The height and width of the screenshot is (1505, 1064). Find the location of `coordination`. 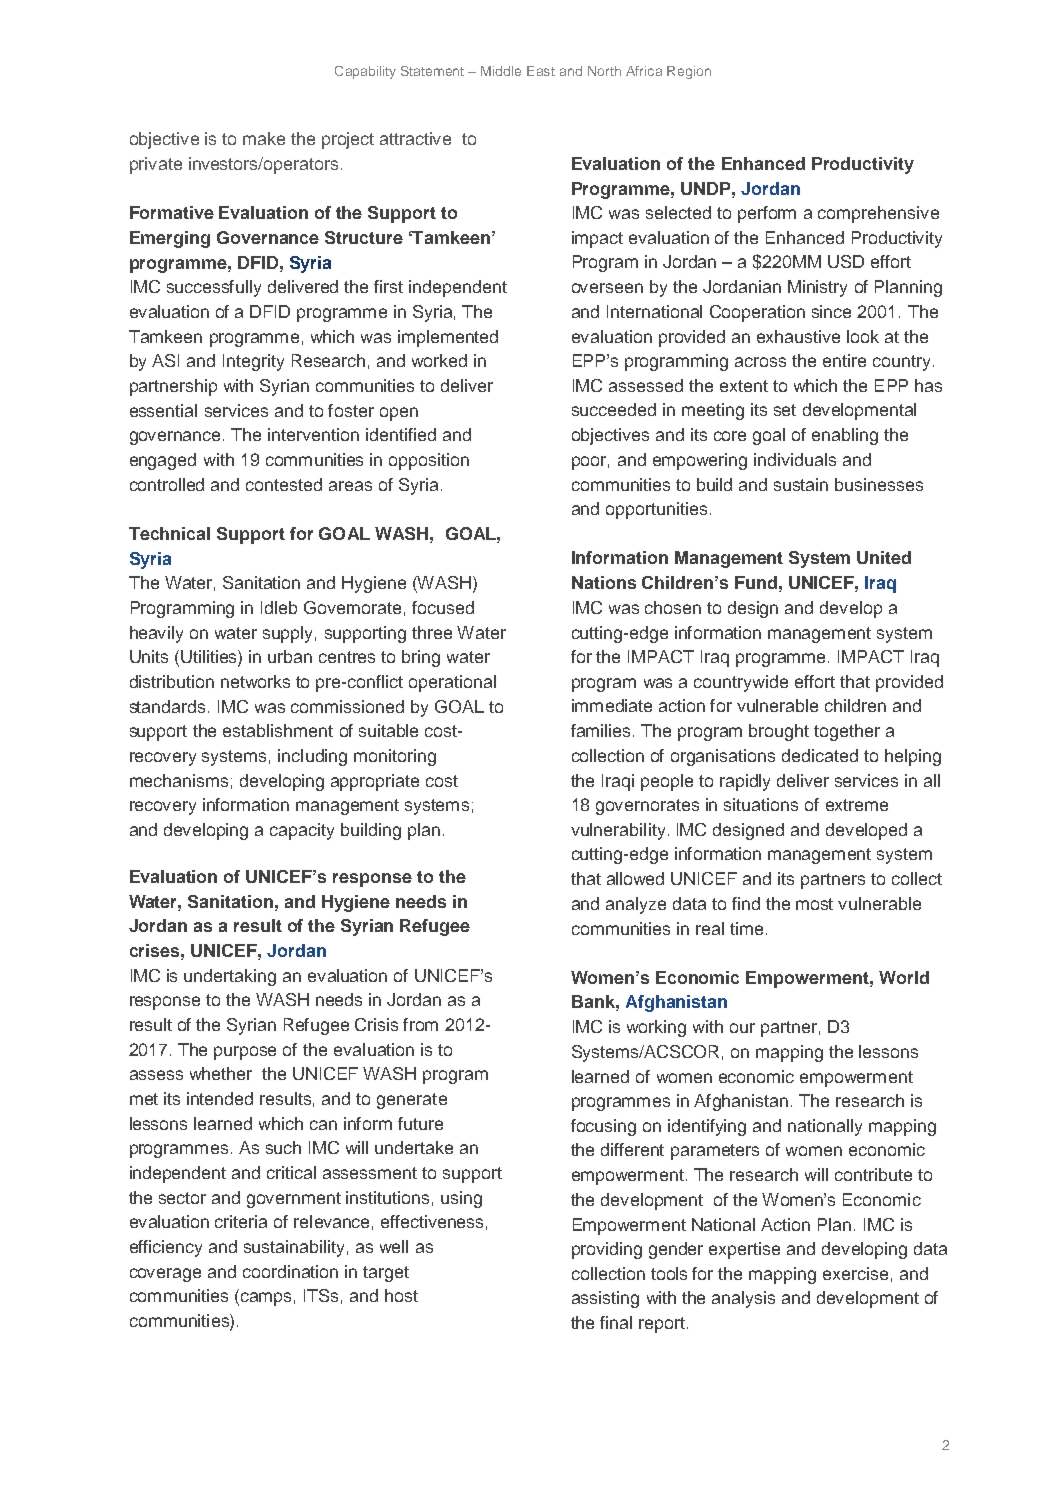

coordination is located at coordinates (290, 1271).
